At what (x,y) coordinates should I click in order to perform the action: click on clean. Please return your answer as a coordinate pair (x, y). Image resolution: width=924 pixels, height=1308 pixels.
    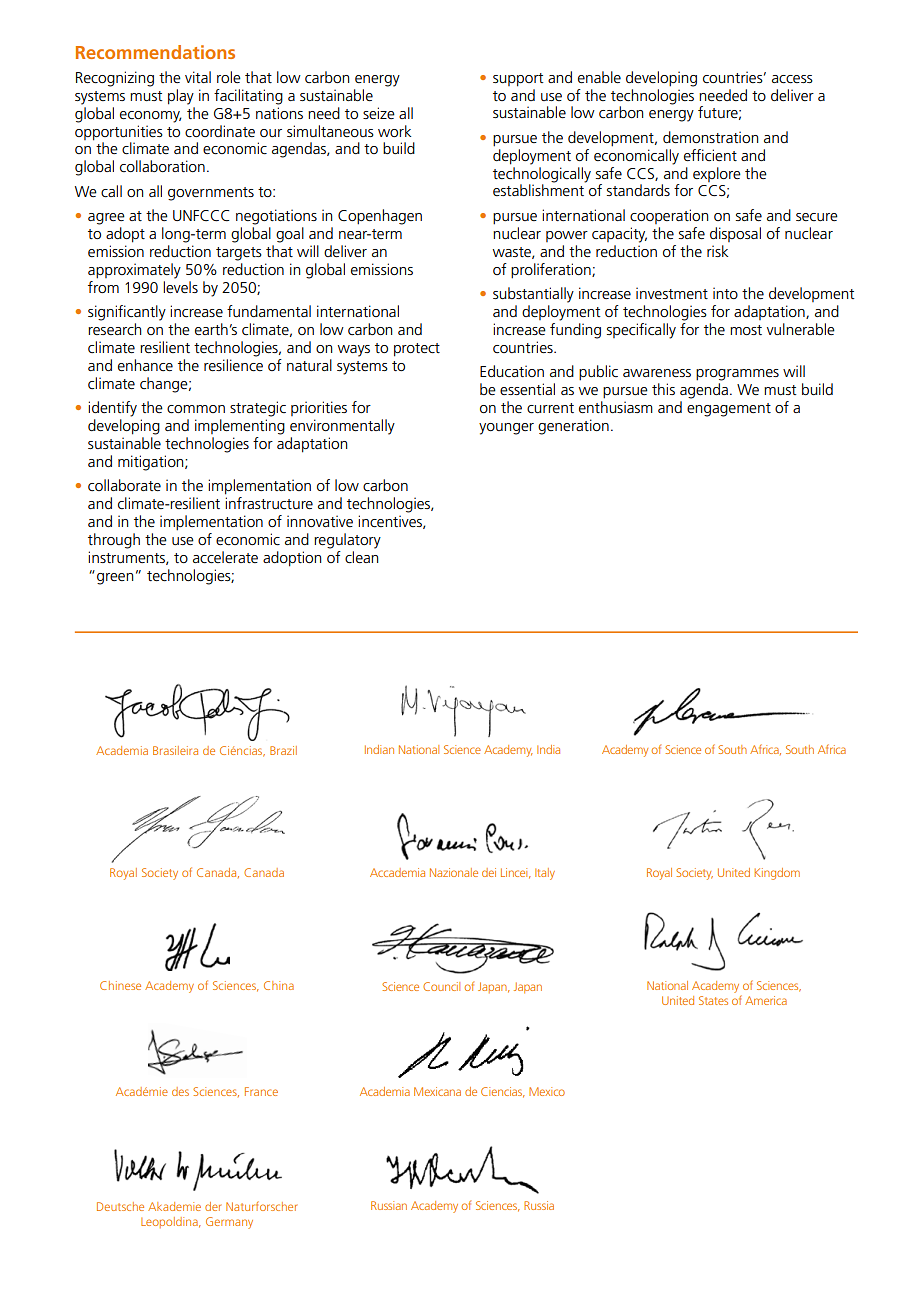
    Looking at the image, I should click on (361, 557).
